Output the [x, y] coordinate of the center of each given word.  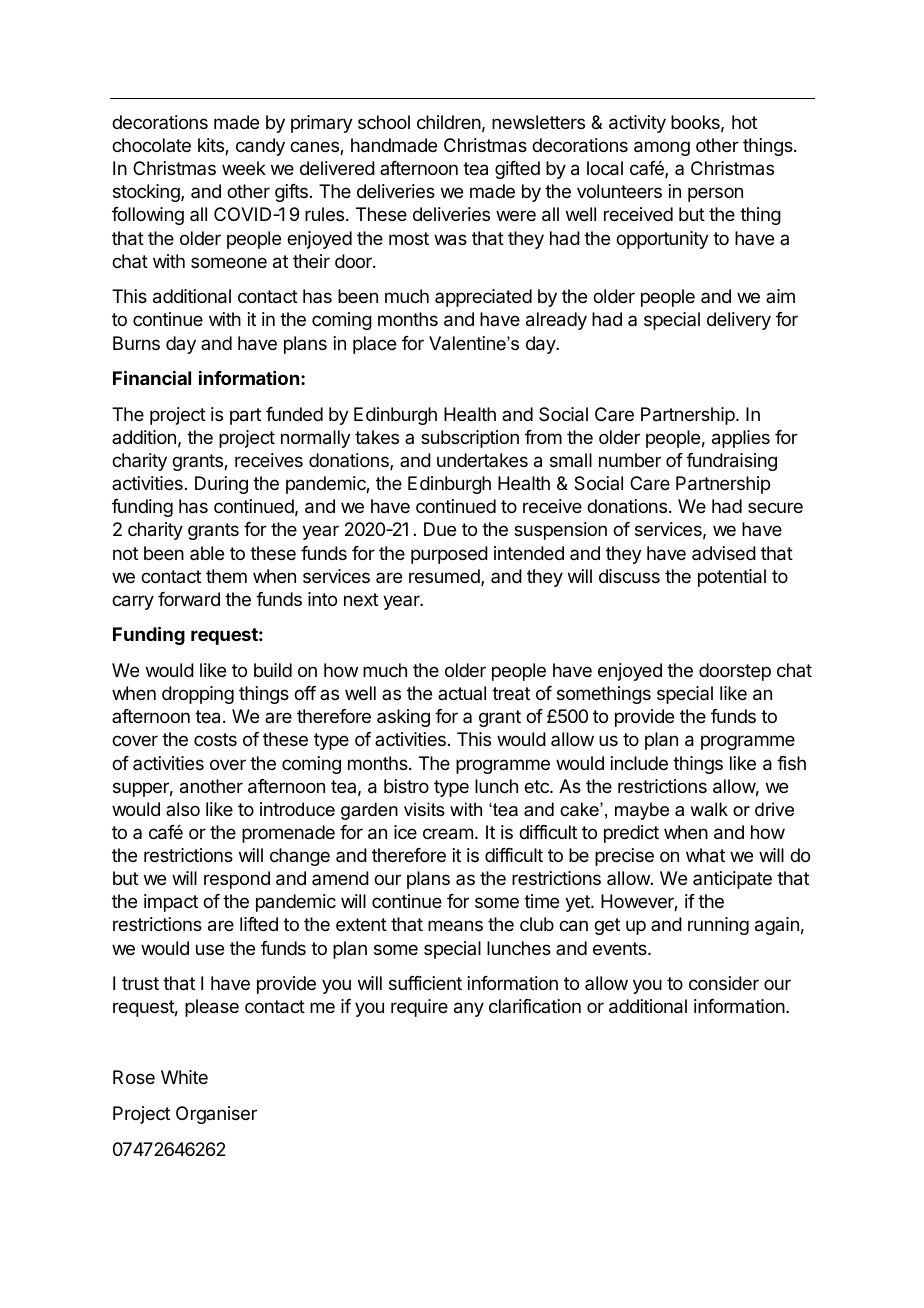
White [184, 1077]
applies [741, 439]
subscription [470, 439]
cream [448, 834]
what [705, 855]
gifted [517, 170]
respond [237, 880]
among [662, 148]
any [469, 1009]
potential [732, 578]
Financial [152, 377]
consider [724, 983]
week [244, 168]
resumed [445, 577]
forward [189, 599]
